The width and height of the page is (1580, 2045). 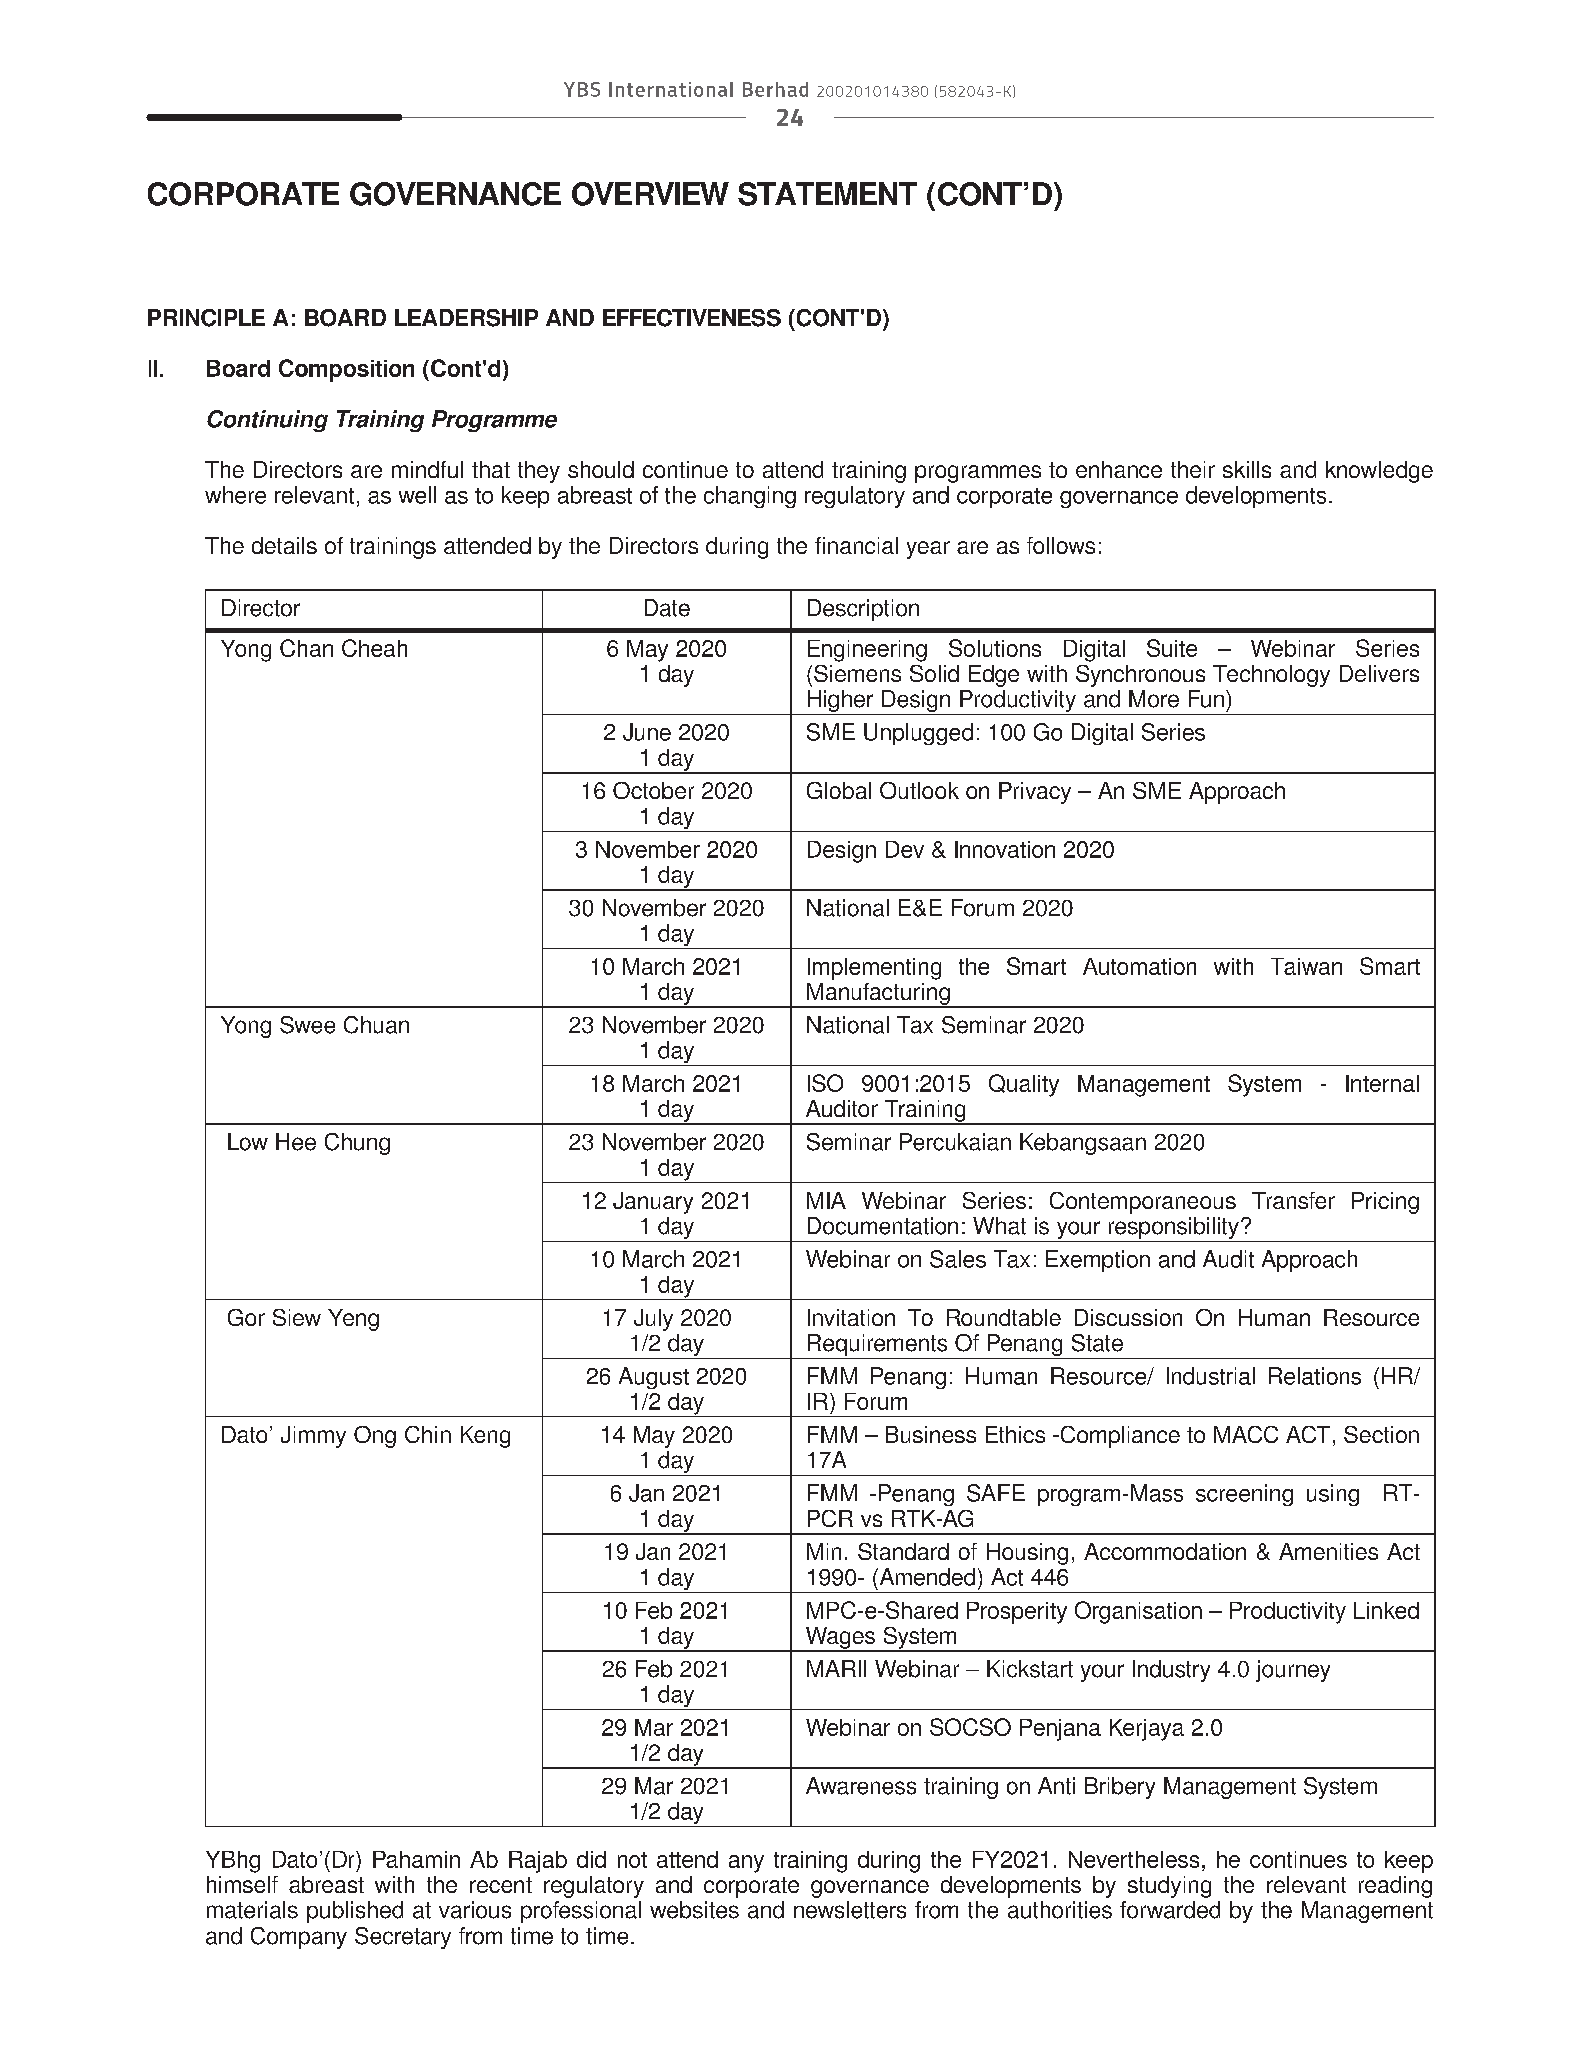 I want to click on skills, so click(x=1247, y=469).
